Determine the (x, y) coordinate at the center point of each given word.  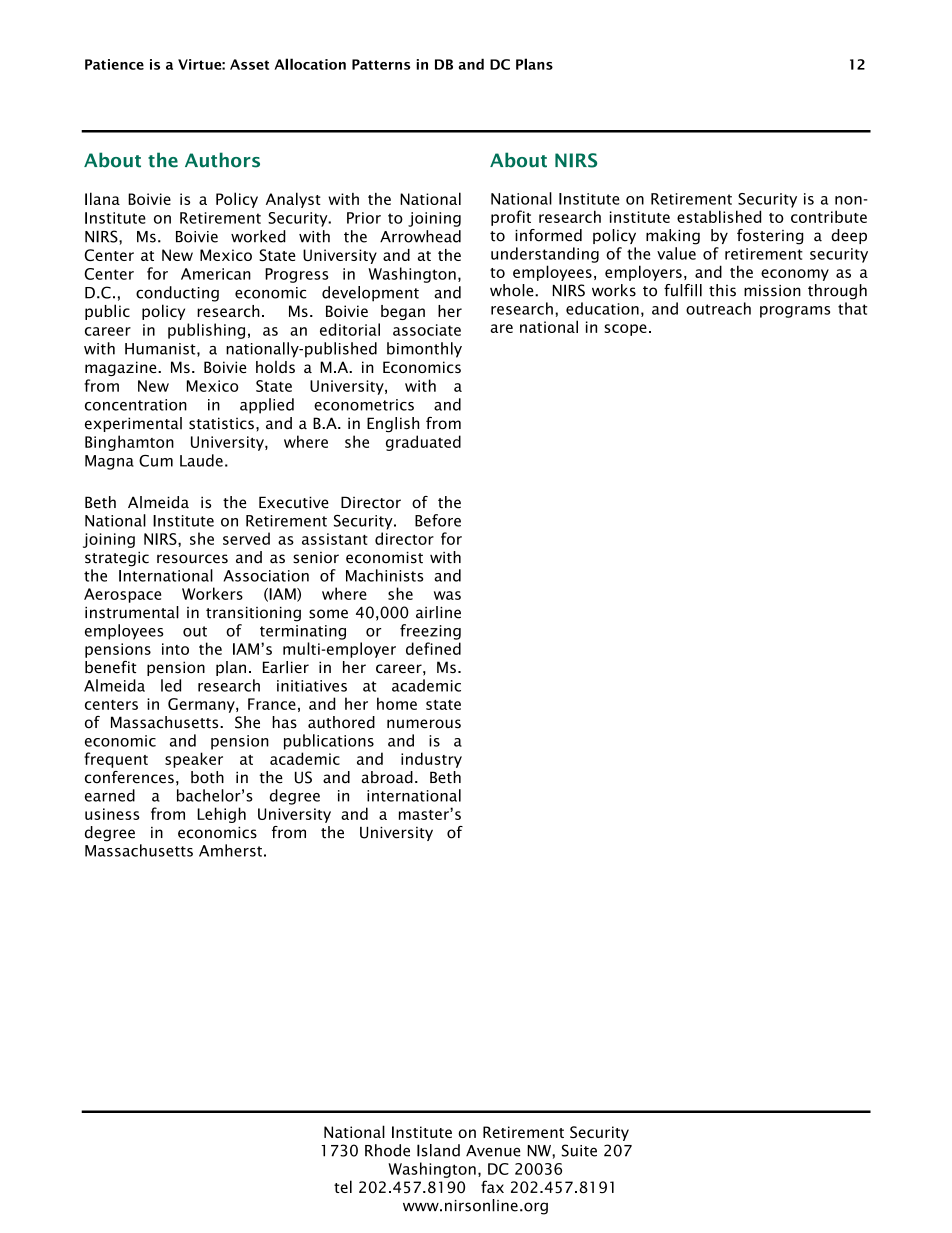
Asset (249, 64)
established (719, 216)
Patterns (381, 64)
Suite (579, 1150)
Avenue (493, 1151)
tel (343, 1186)
